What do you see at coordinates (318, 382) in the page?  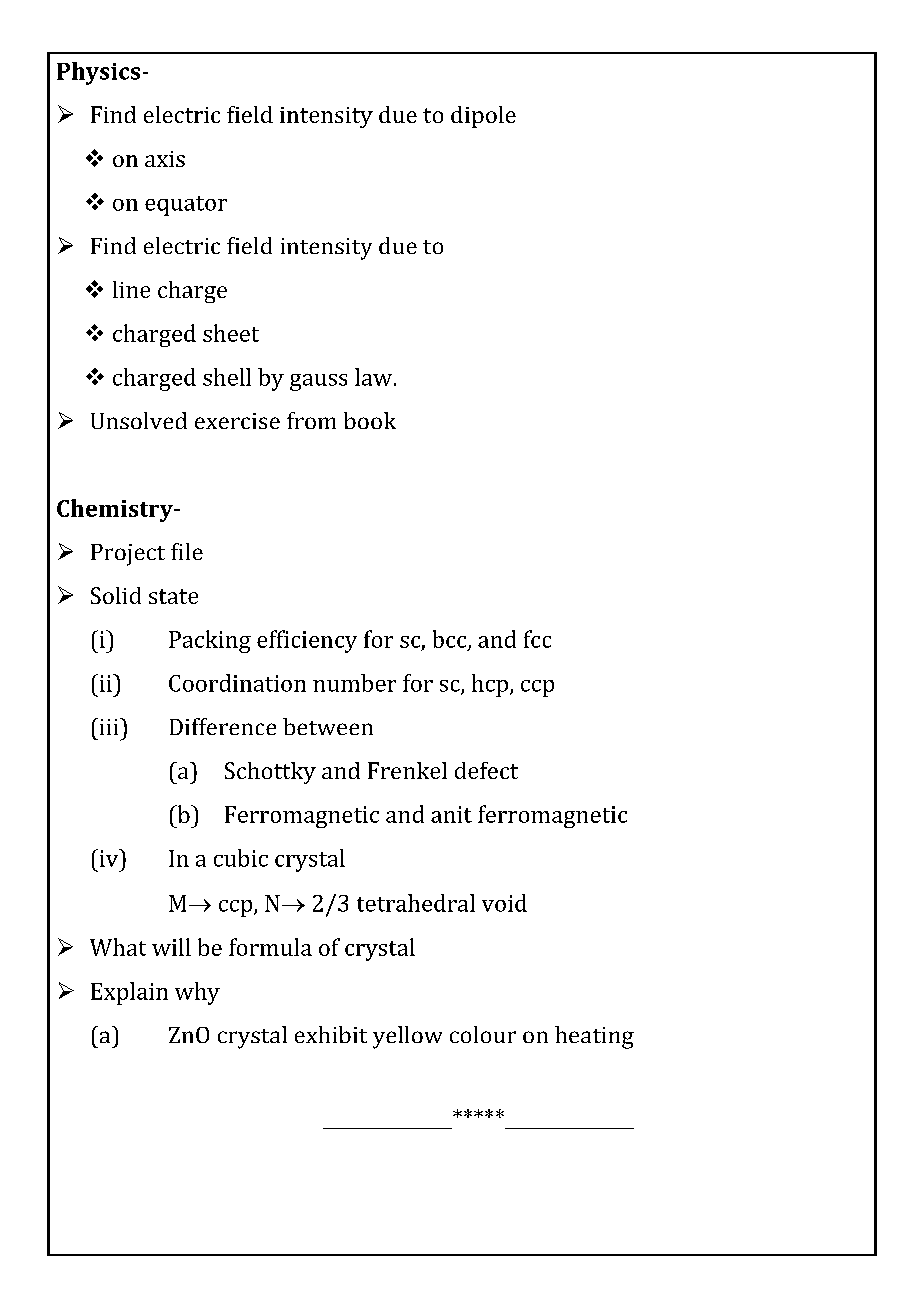 I see `gauss` at bounding box center [318, 382].
